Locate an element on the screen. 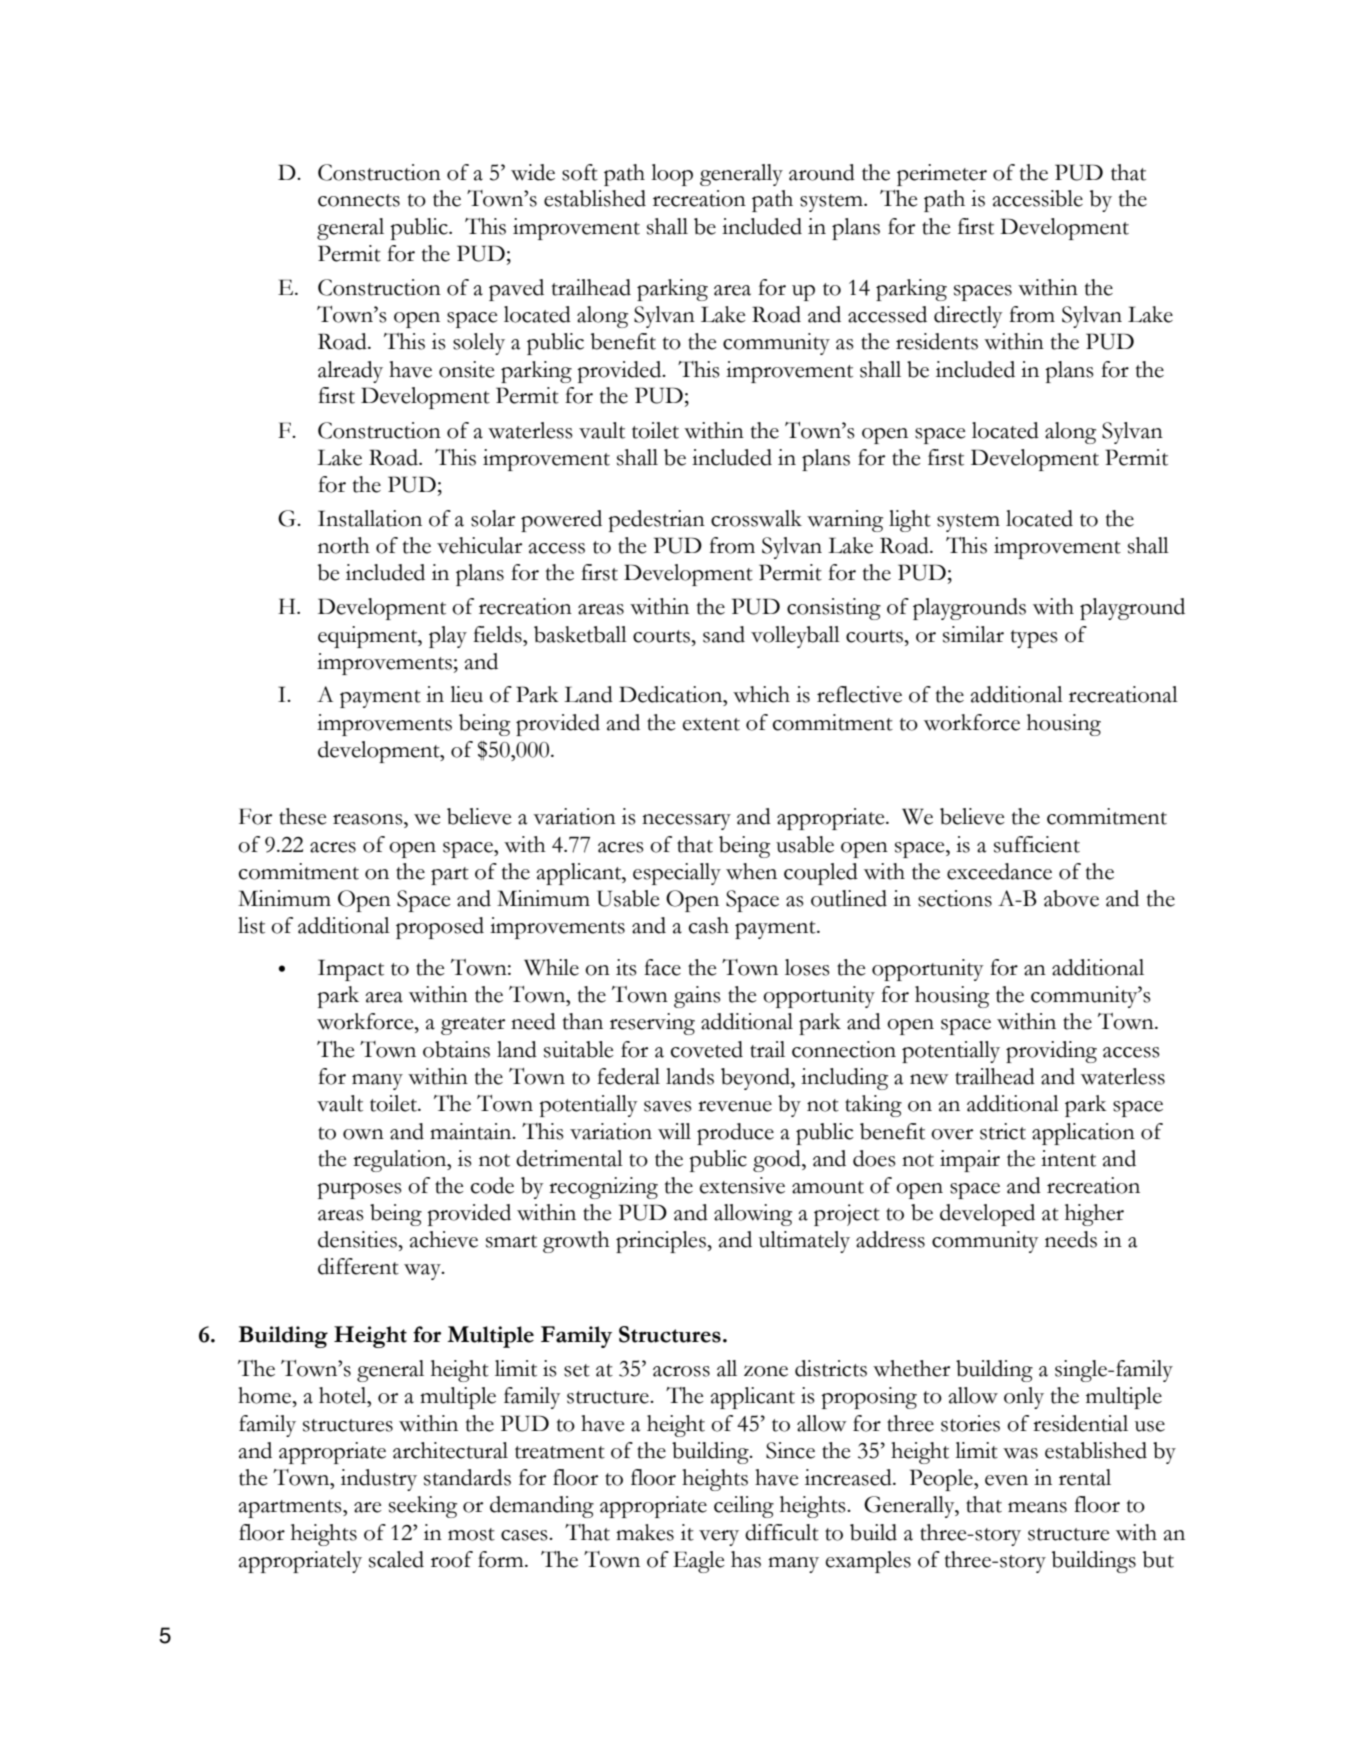 This screenshot has height=1743, width=1347. sufficient is located at coordinates (1037, 844).
